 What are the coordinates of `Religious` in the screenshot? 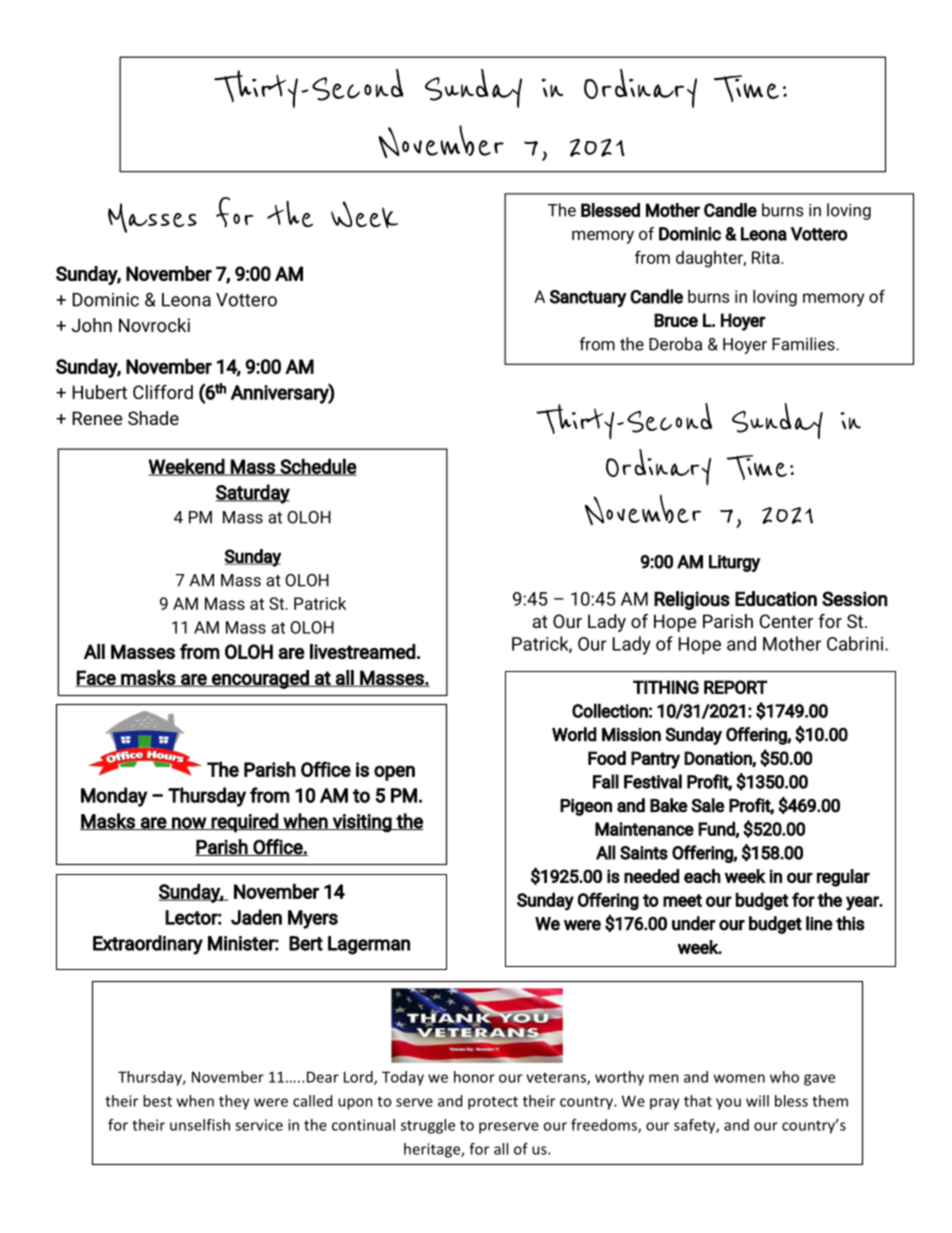 It's located at (692, 600).
